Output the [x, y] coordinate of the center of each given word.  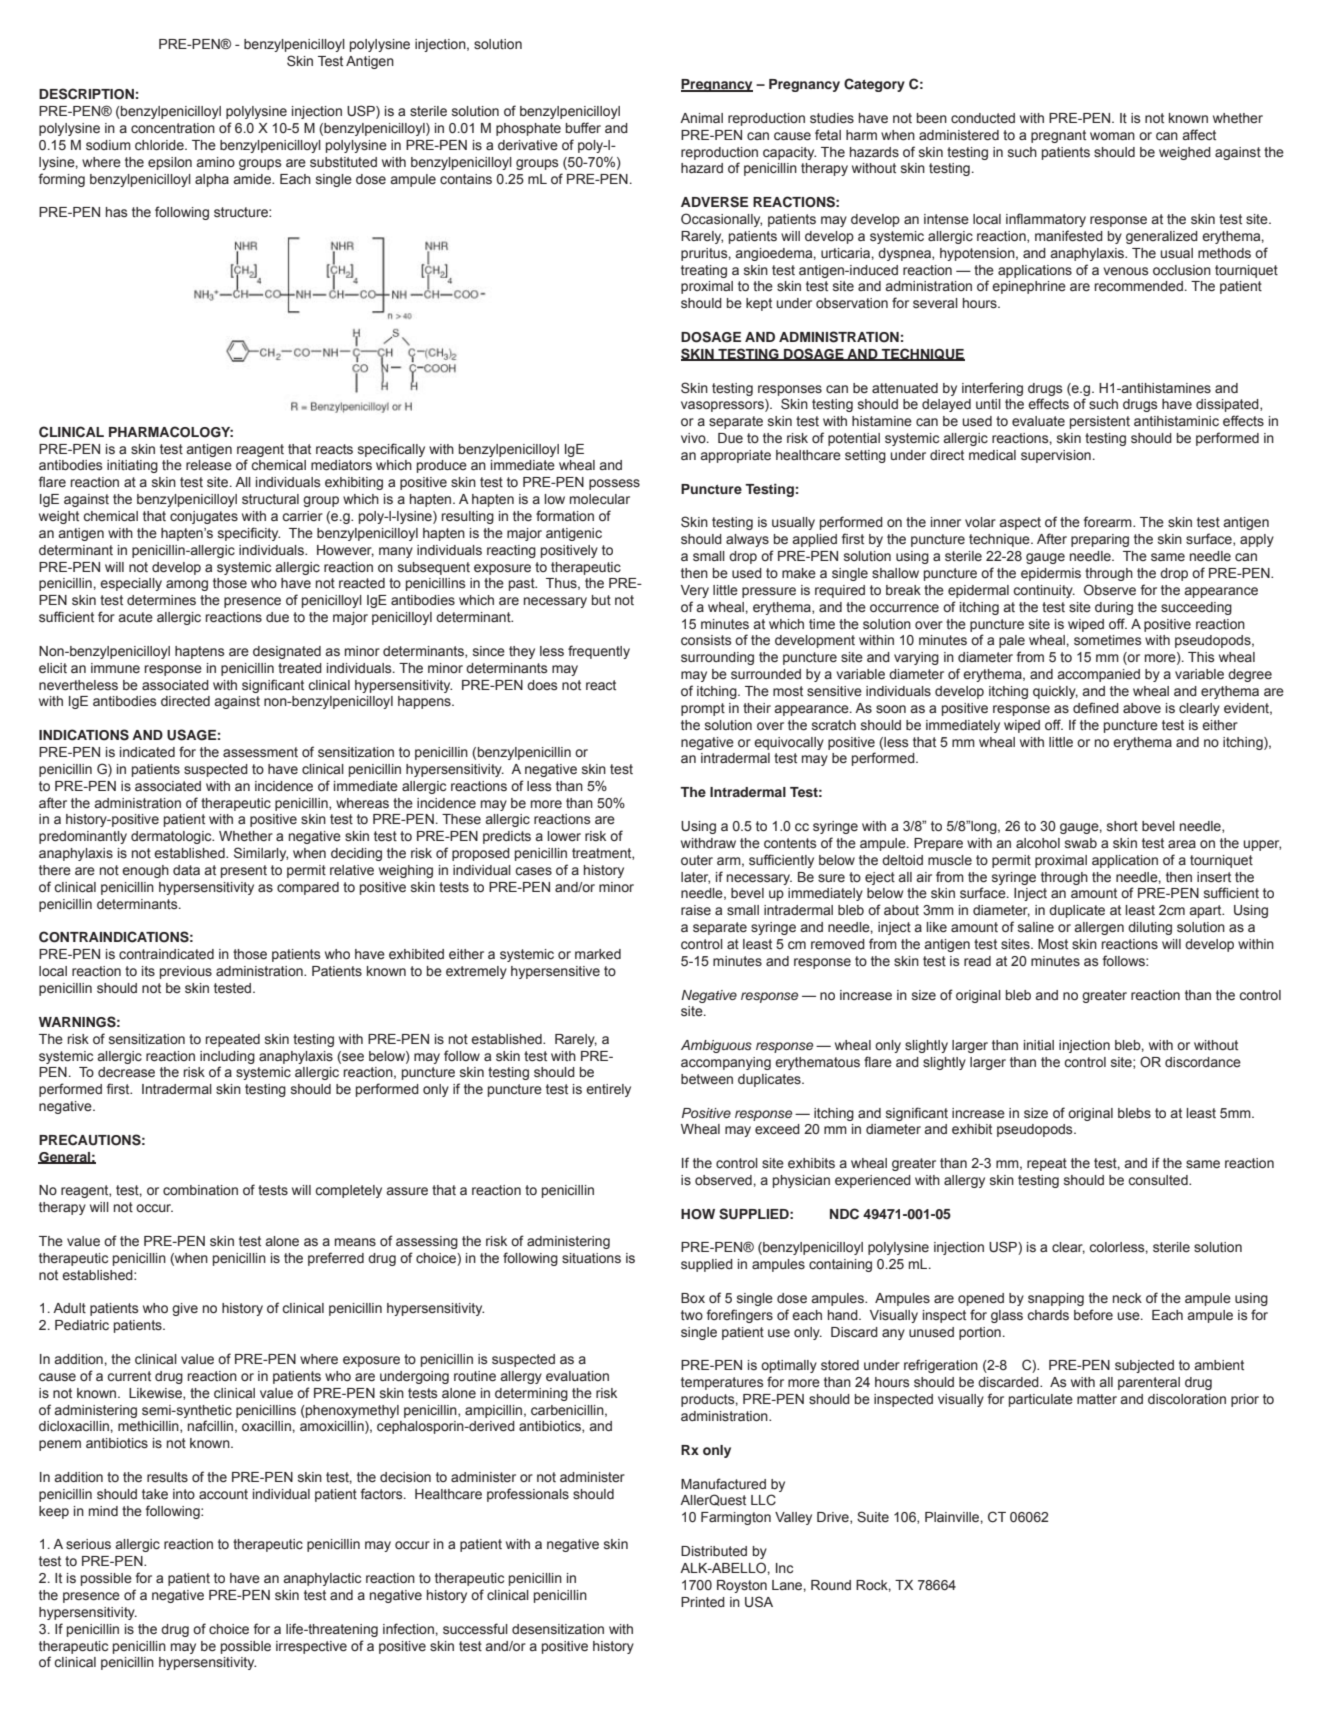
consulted [1159, 1180]
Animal [701, 118]
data [186, 870]
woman [1112, 136]
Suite [873, 1517]
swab [1081, 843]
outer [697, 860]
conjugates [204, 517]
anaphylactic [322, 1579]
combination [200, 1190]
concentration [173, 128]
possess [614, 484]
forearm [1109, 522]
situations [591, 1258]
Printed [703, 1602]
